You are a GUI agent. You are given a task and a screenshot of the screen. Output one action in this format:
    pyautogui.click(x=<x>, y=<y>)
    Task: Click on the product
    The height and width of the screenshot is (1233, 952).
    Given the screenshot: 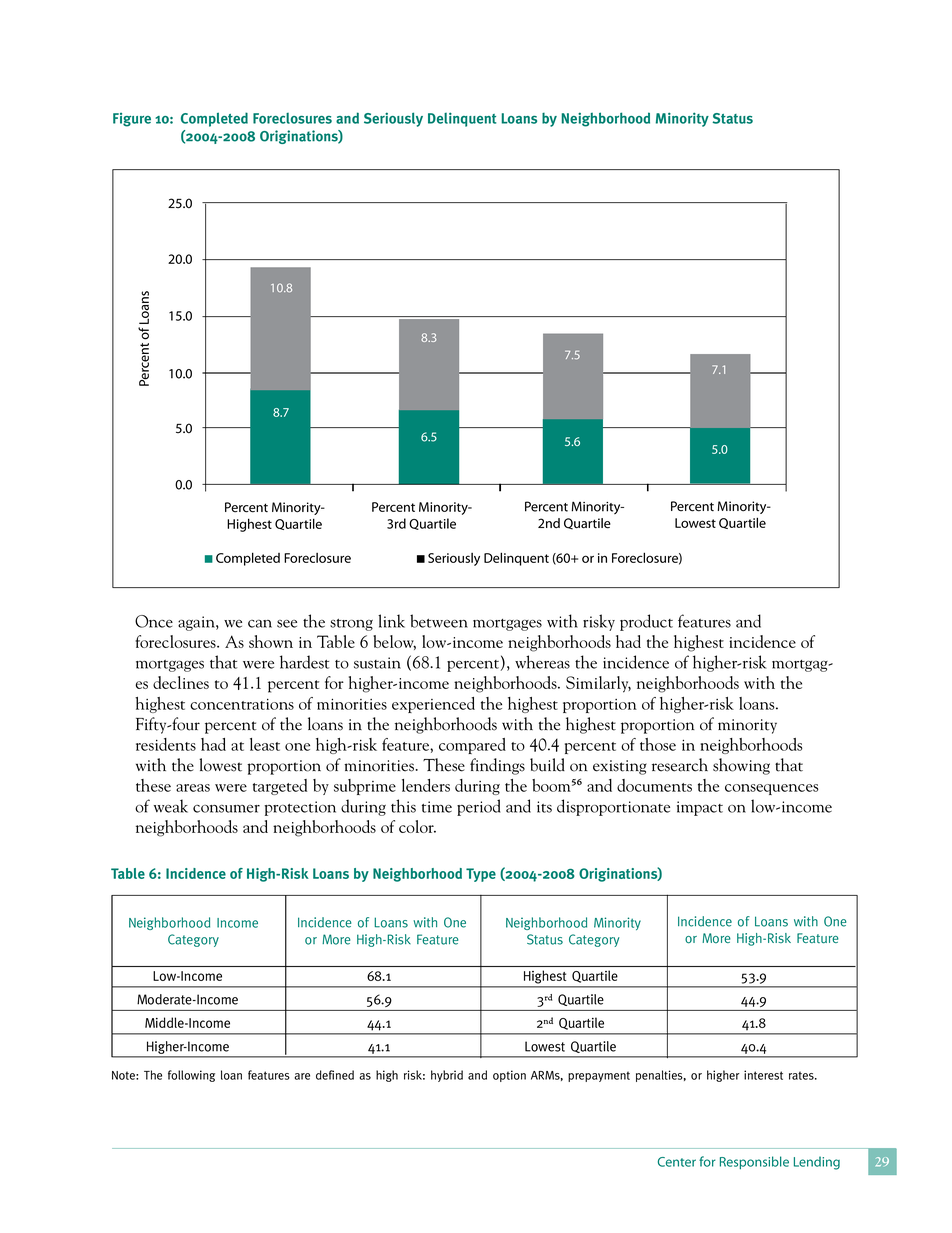 What is the action you would take?
    pyautogui.click(x=646, y=622)
